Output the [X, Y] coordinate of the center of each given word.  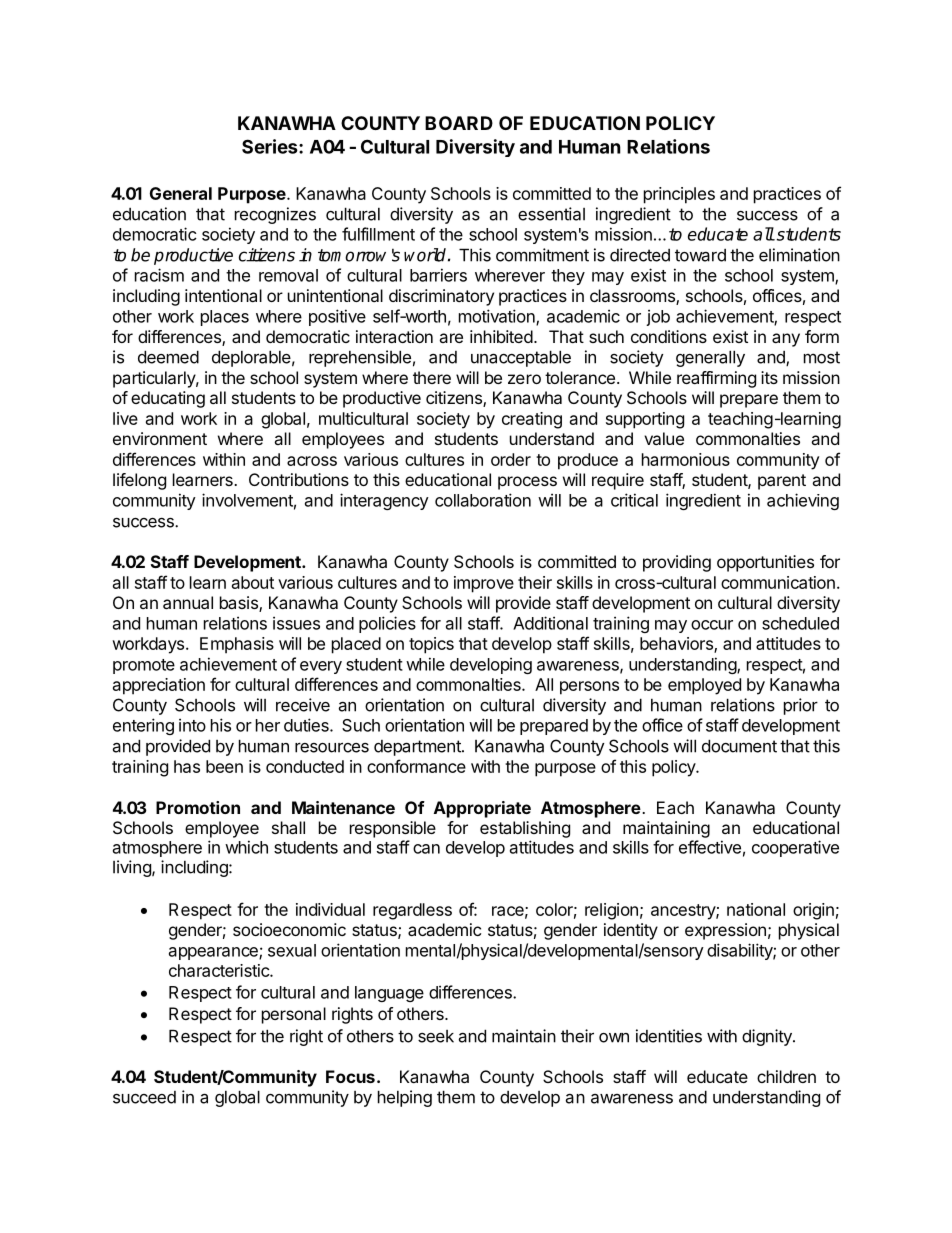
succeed [144, 1097]
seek [436, 1036]
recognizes [275, 215]
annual [188, 602]
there [432, 377]
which [246, 847]
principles [679, 195]
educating [168, 399]
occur [712, 625]
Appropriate [482, 809]
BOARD [459, 123]
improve [484, 584]
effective [710, 847]
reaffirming [716, 379]
